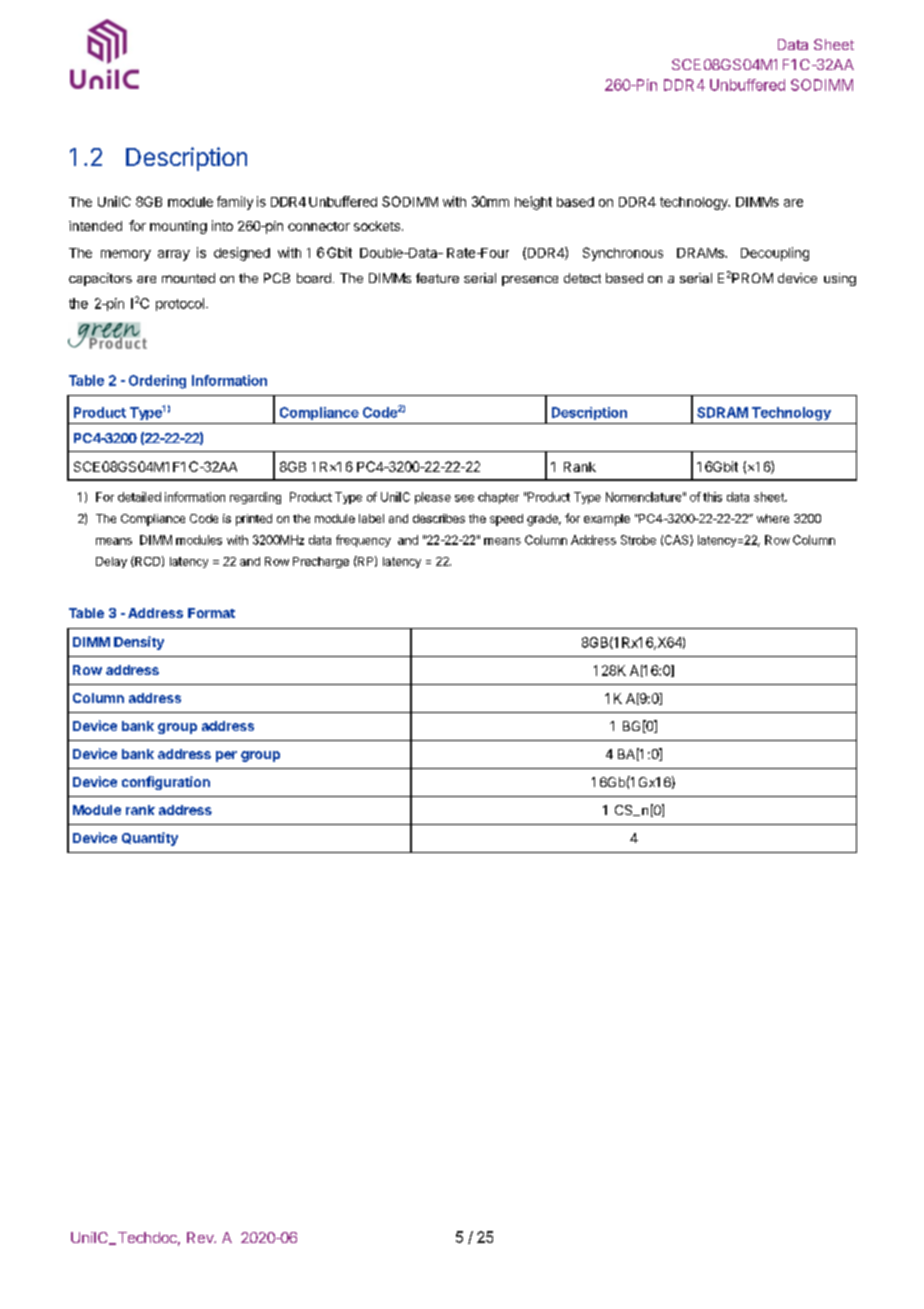 The height and width of the document is (1309, 924). What do you see at coordinates (201, 1237) in the document?
I see `Rev` at bounding box center [201, 1237].
